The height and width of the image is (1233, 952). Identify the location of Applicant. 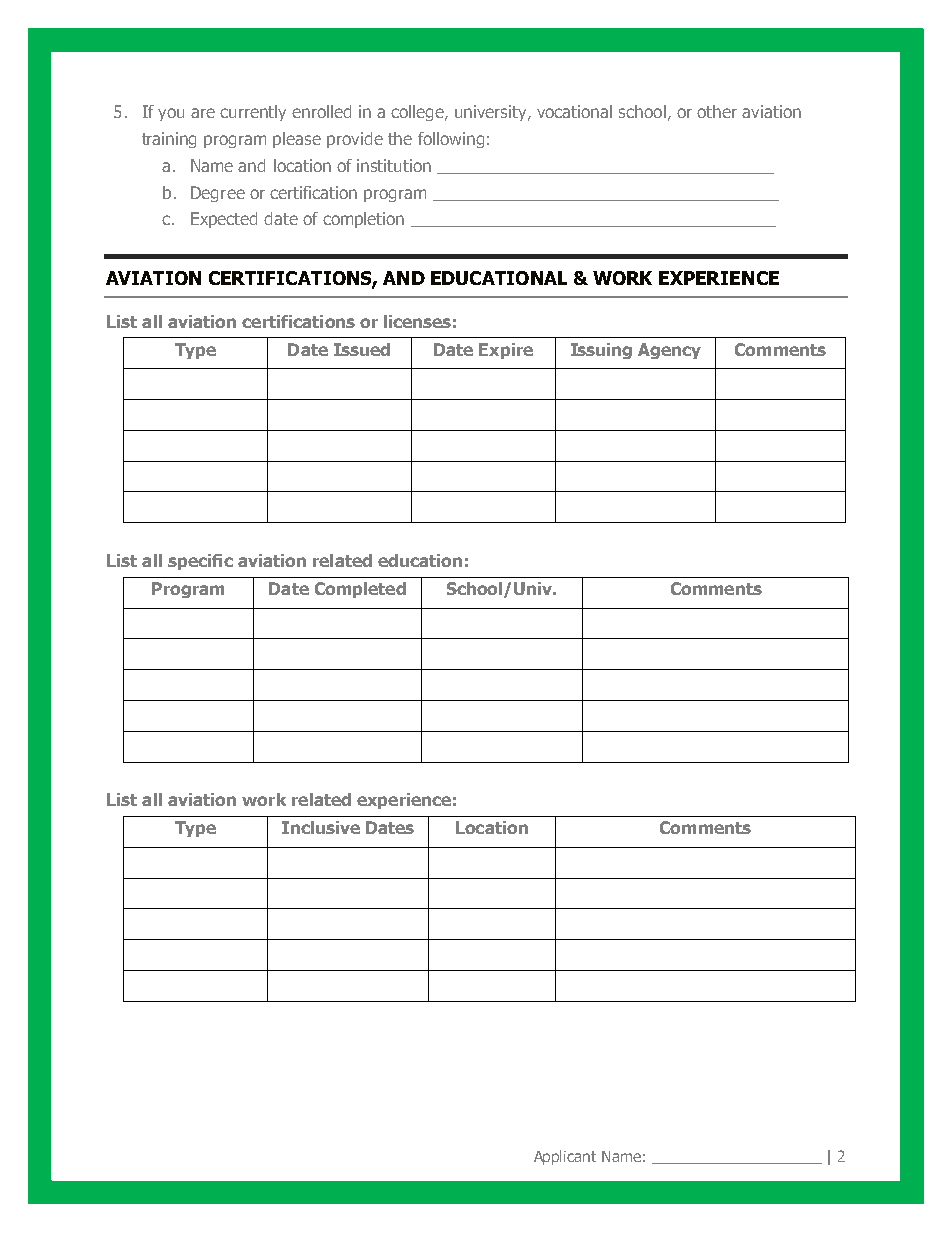
(565, 1157).
